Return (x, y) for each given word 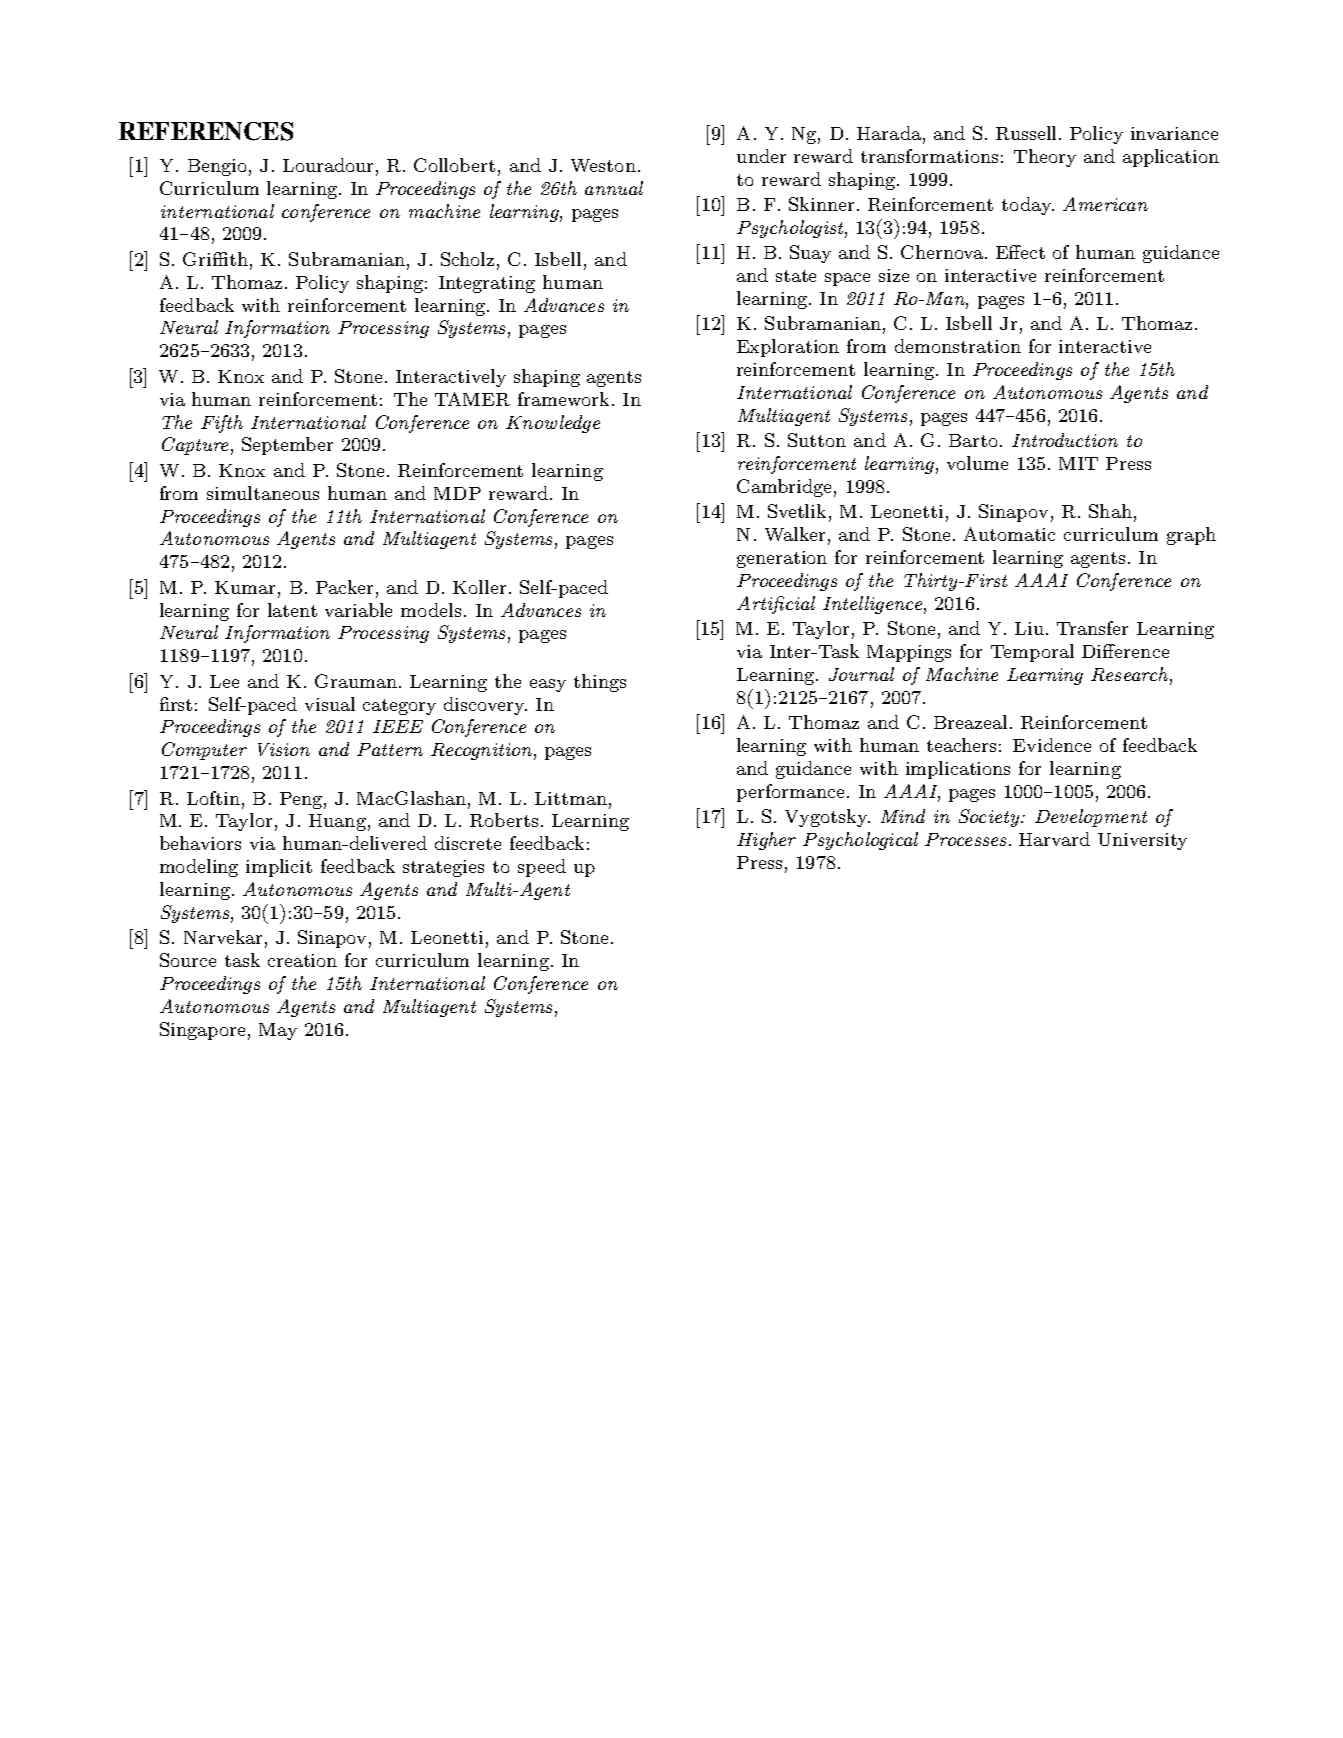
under (761, 156)
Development (1091, 818)
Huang (337, 822)
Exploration (788, 348)
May (278, 1031)
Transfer (1092, 628)
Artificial (776, 605)
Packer (344, 587)
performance (790, 793)
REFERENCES (206, 131)
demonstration (958, 346)
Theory (1045, 158)
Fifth (222, 424)
